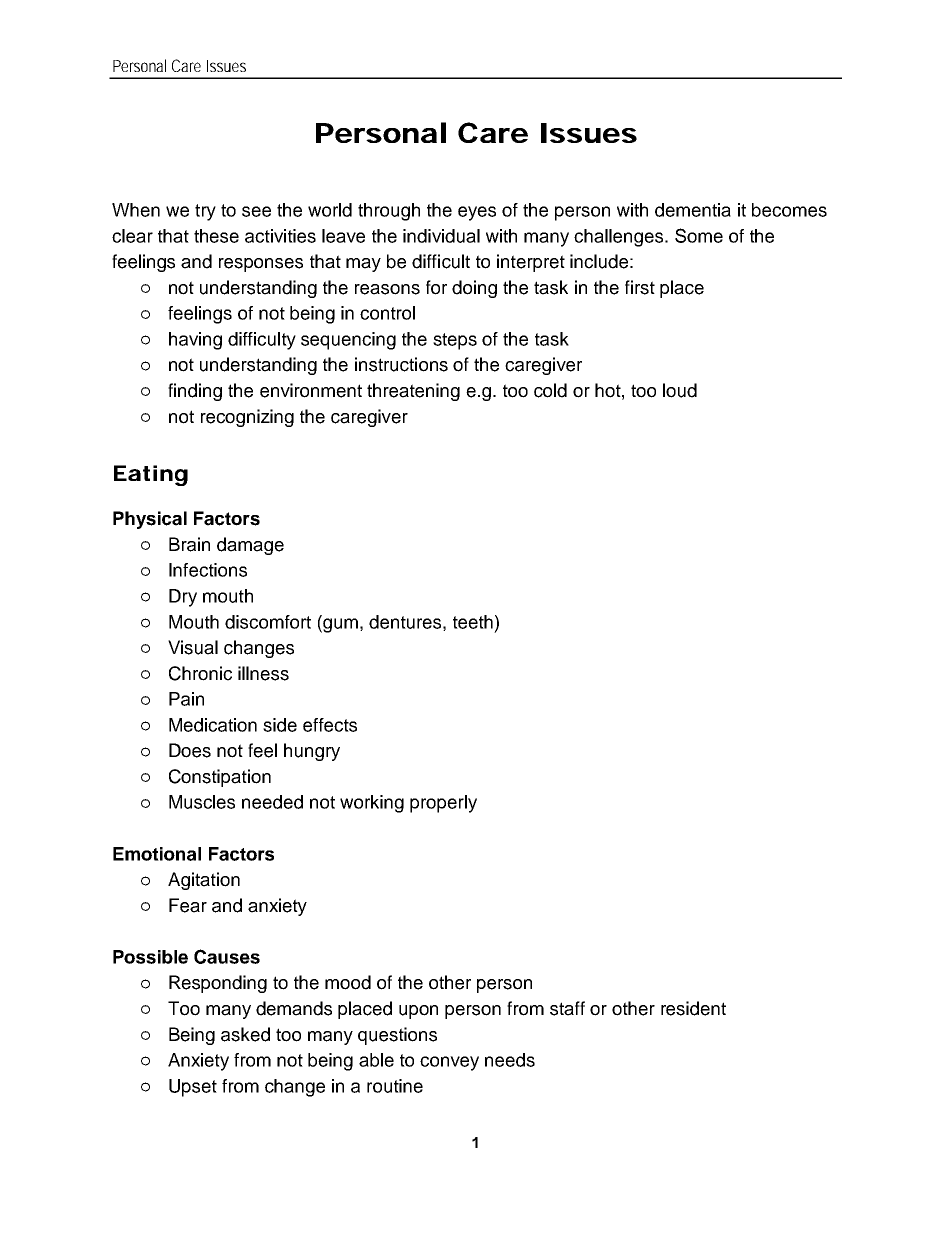 The height and width of the page is (1233, 952). What do you see at coordinates (216, 236) in the page?
I see `these` at bounding box center [216, 236].
